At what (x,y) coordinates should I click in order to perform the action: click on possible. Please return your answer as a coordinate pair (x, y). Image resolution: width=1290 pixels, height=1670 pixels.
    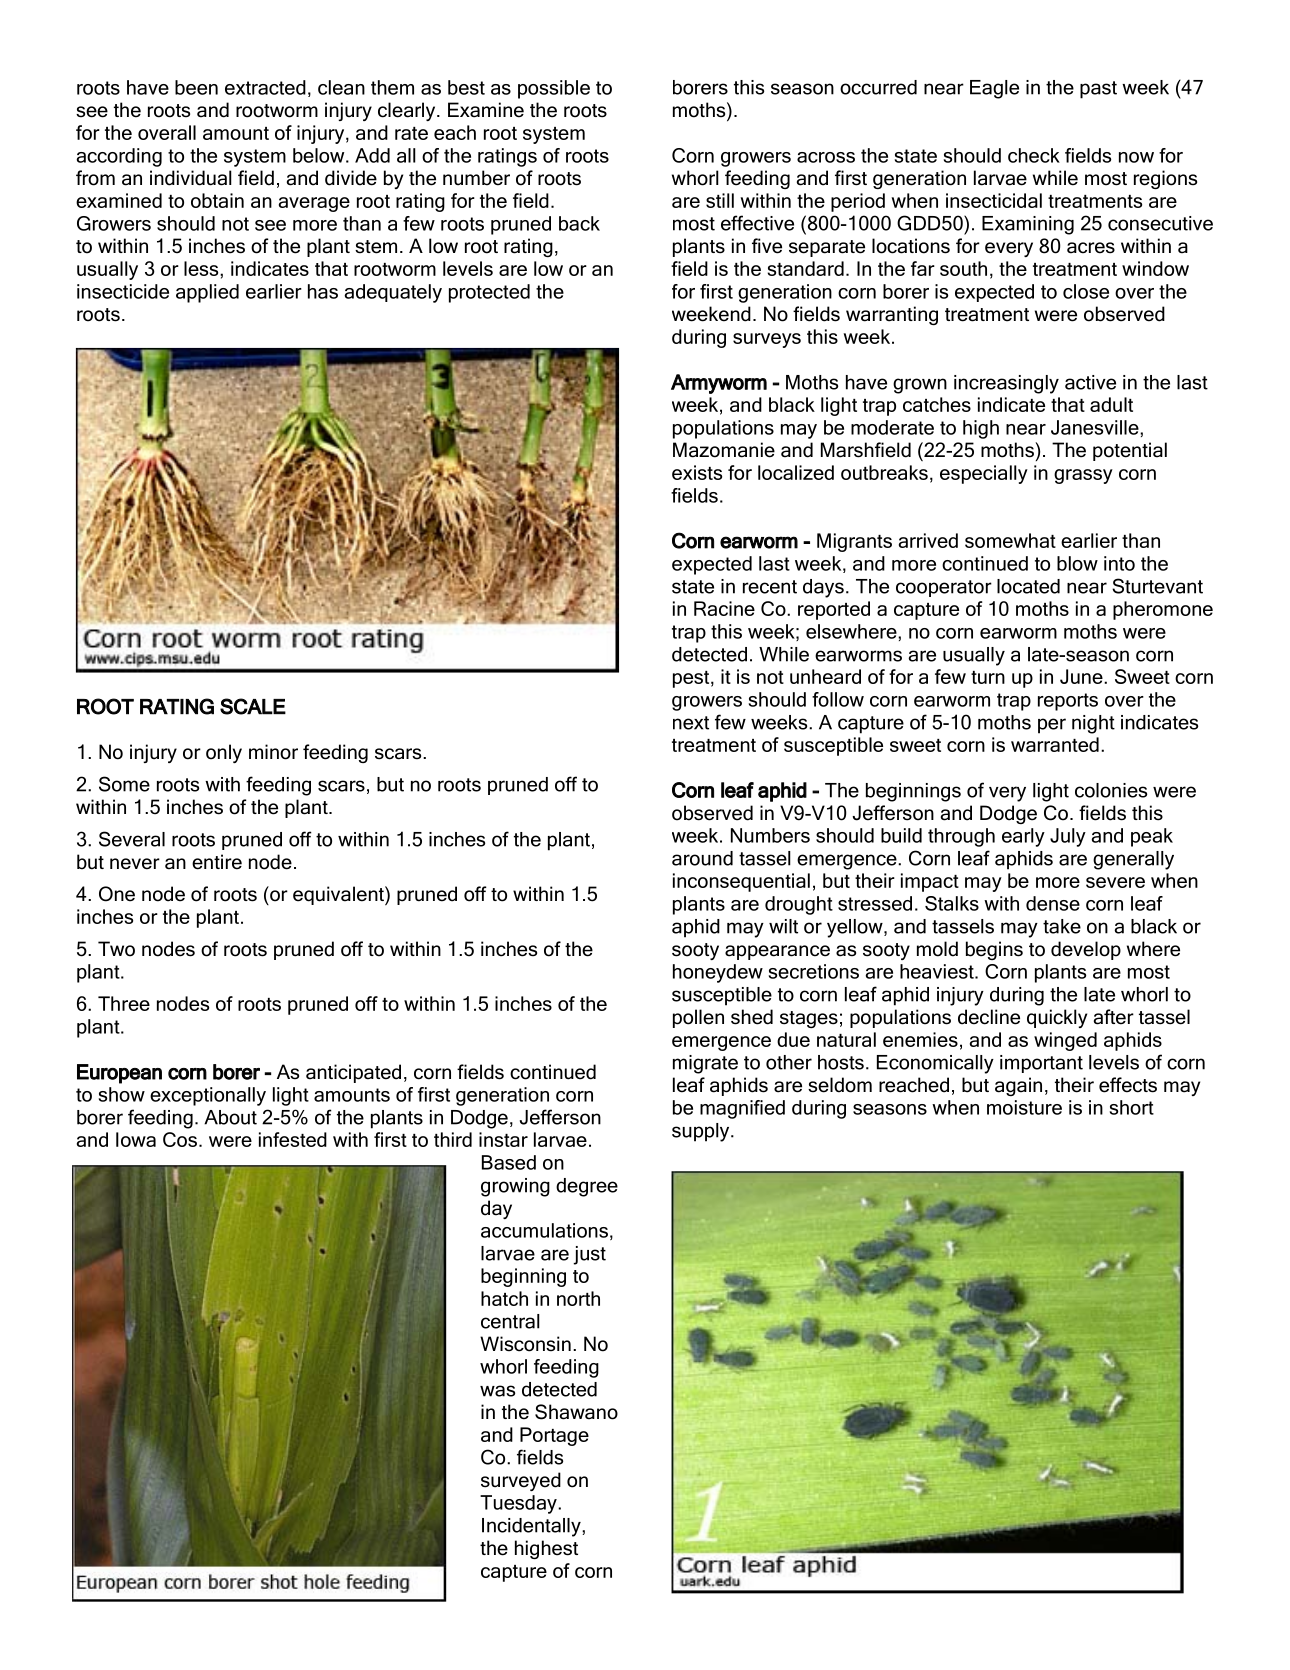
    Looking at the image, I should click on (554, 89).
